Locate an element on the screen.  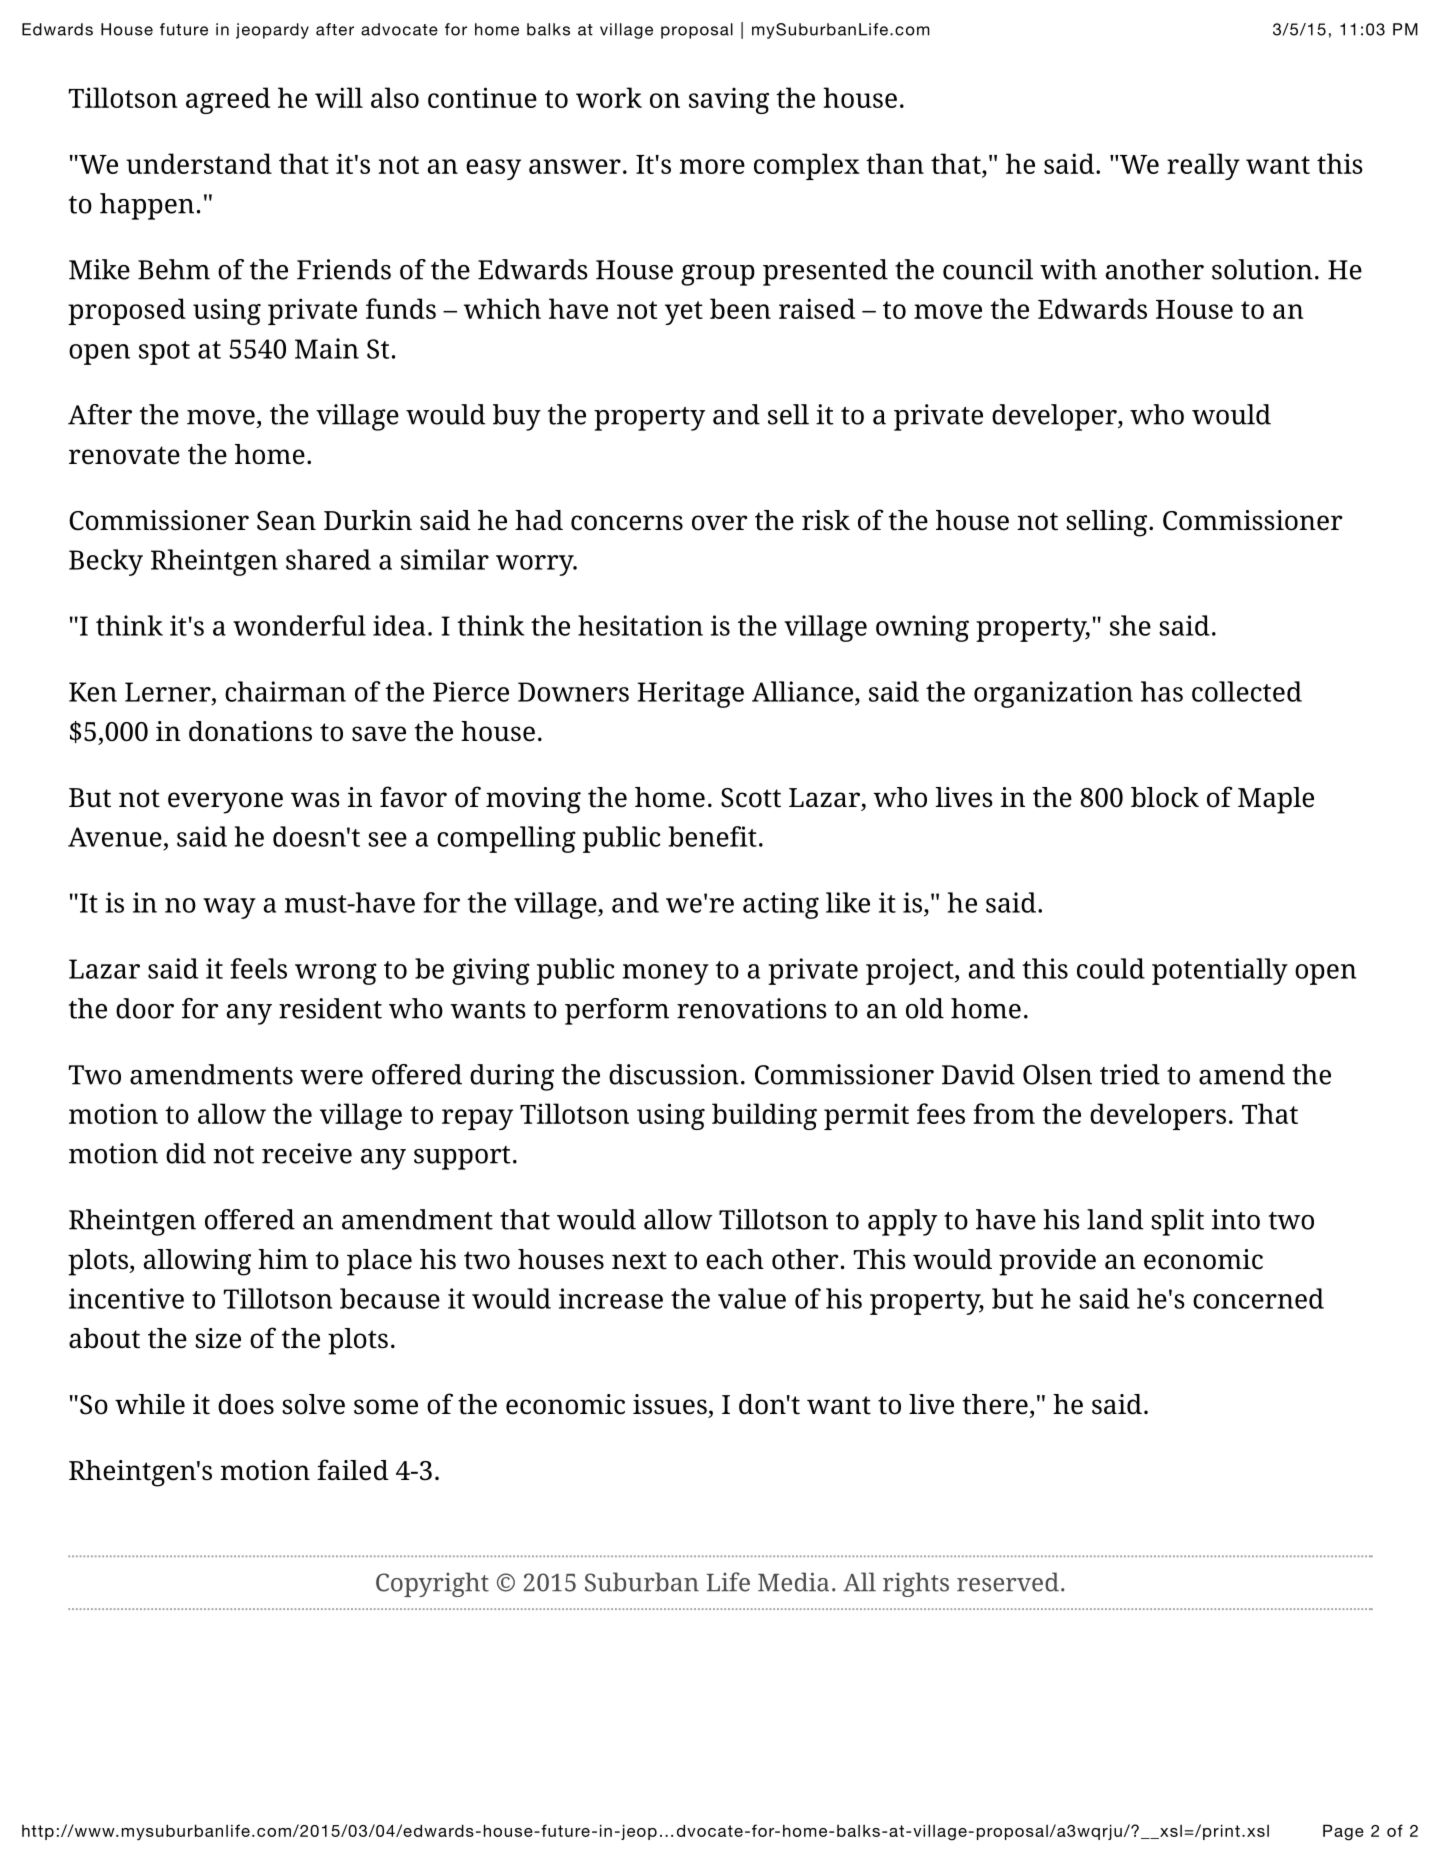
Sean is located at coordinates (286, 521).
